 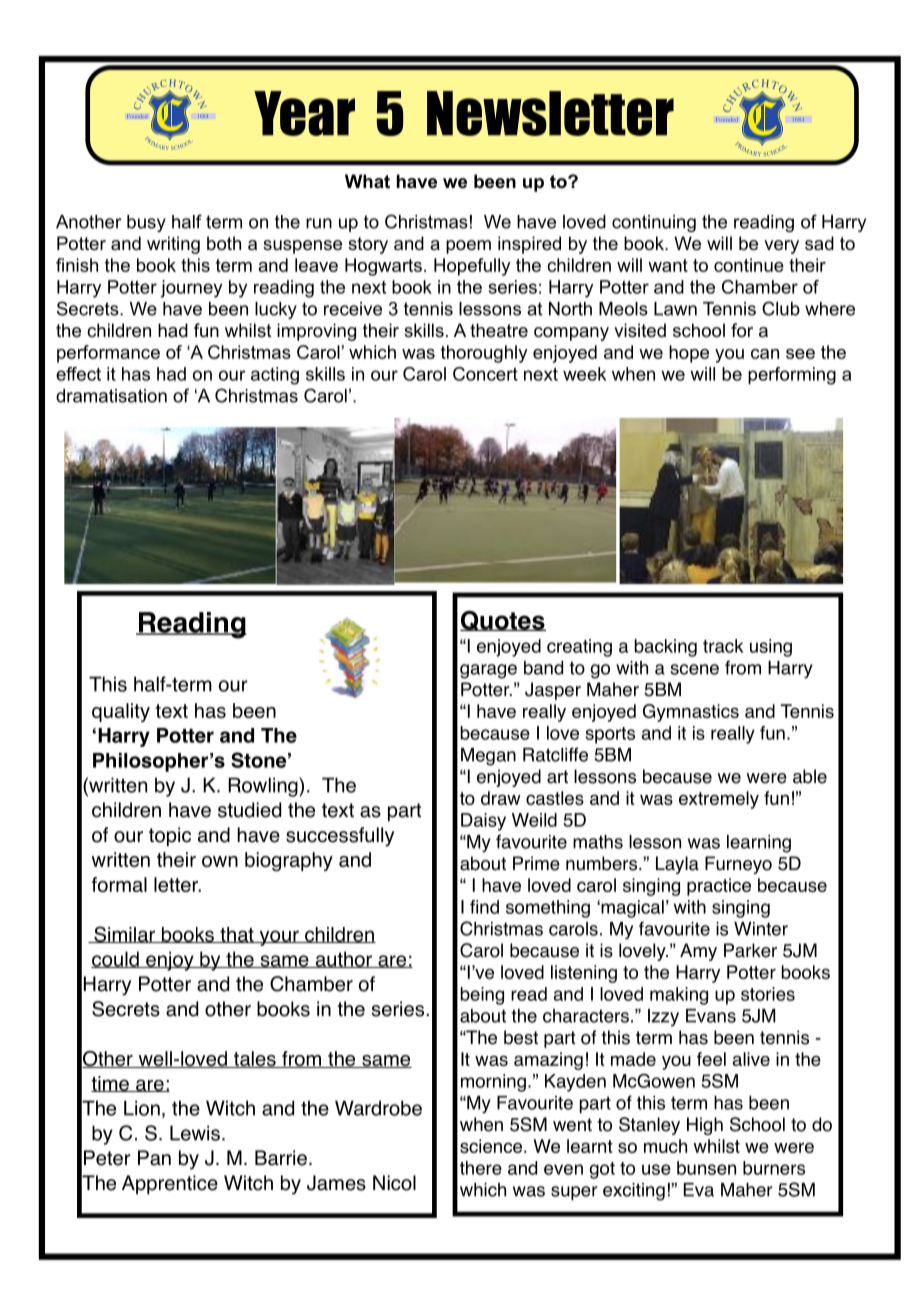 What do you see at coordinates (492, 1146) in the screenshot?
I see `science` at bounding box center [492, 1146].
